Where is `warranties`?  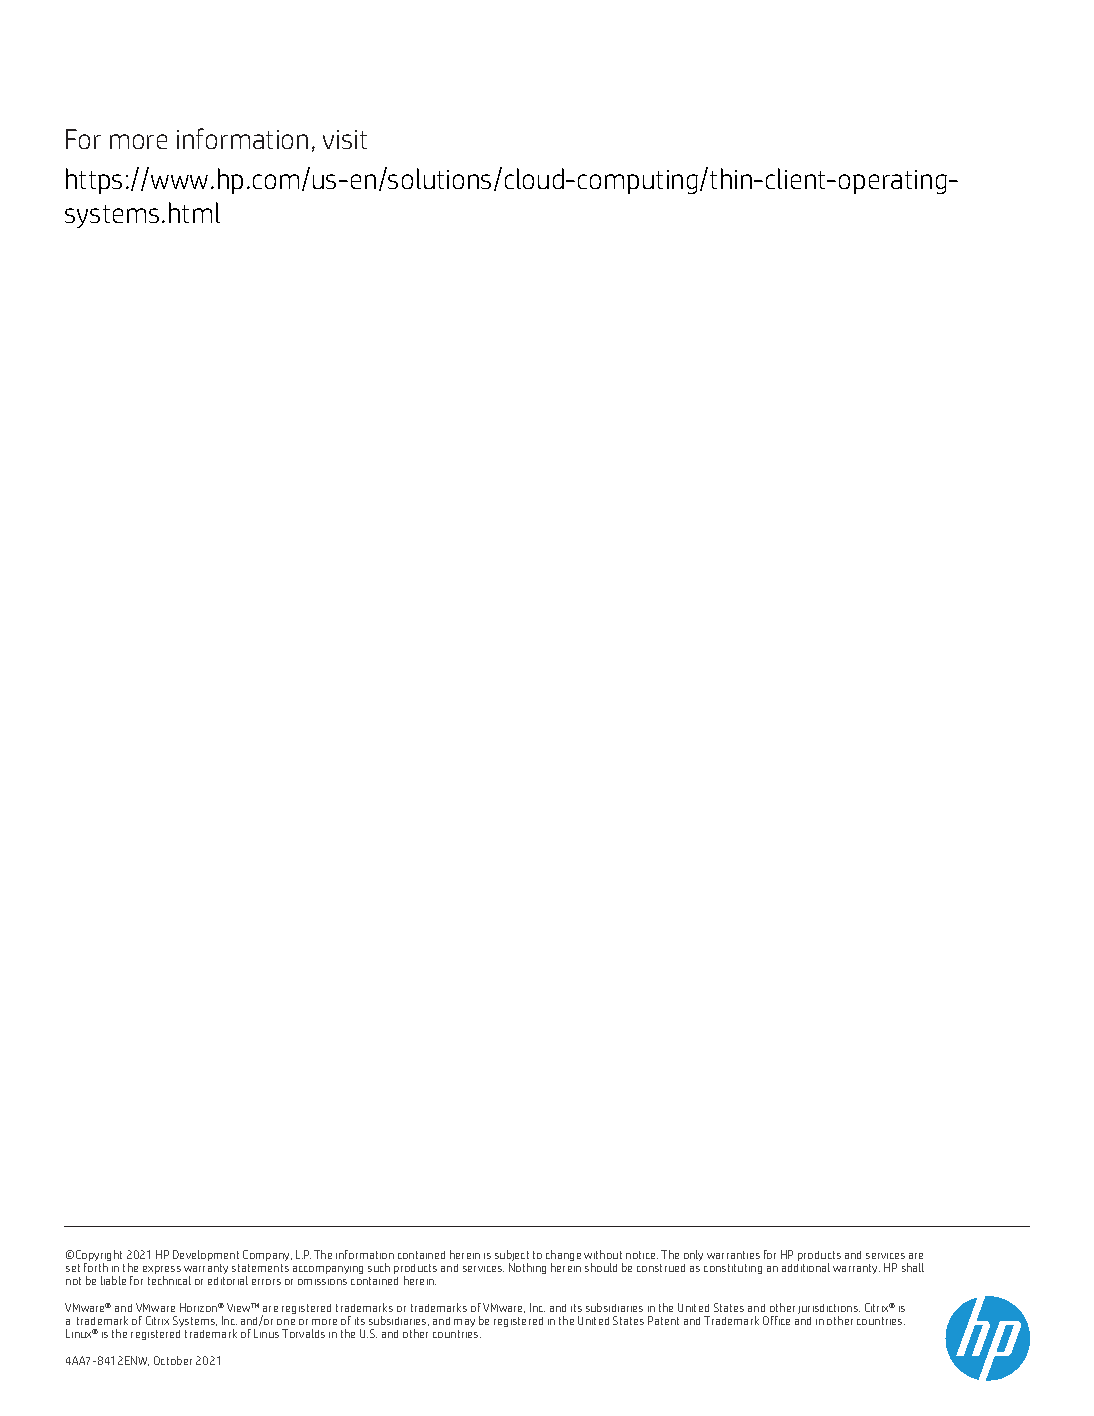 warranties is located at coordinates (733, 1255).
